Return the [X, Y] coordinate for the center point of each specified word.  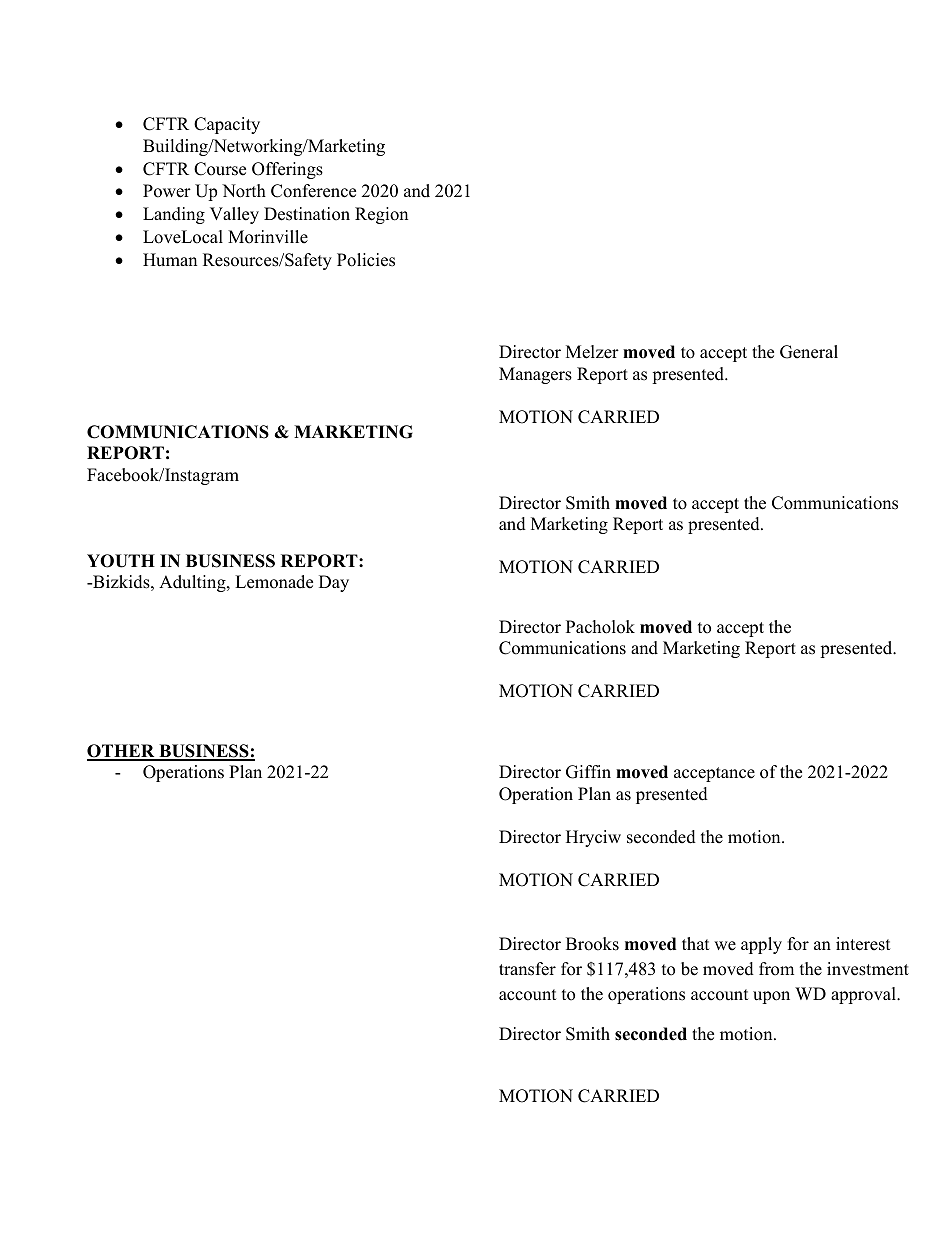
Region [381, 215]
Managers [535, 375]
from [776, 969]
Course [220, 169]
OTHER [122, 752]
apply [761, 945]
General [809, 352]
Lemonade [274, 582]
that [696, 943]
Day [334, 583]
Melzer [592, 352]
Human [170, 260]
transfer [527, 969]
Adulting [193, 583]
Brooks [592, 944]
